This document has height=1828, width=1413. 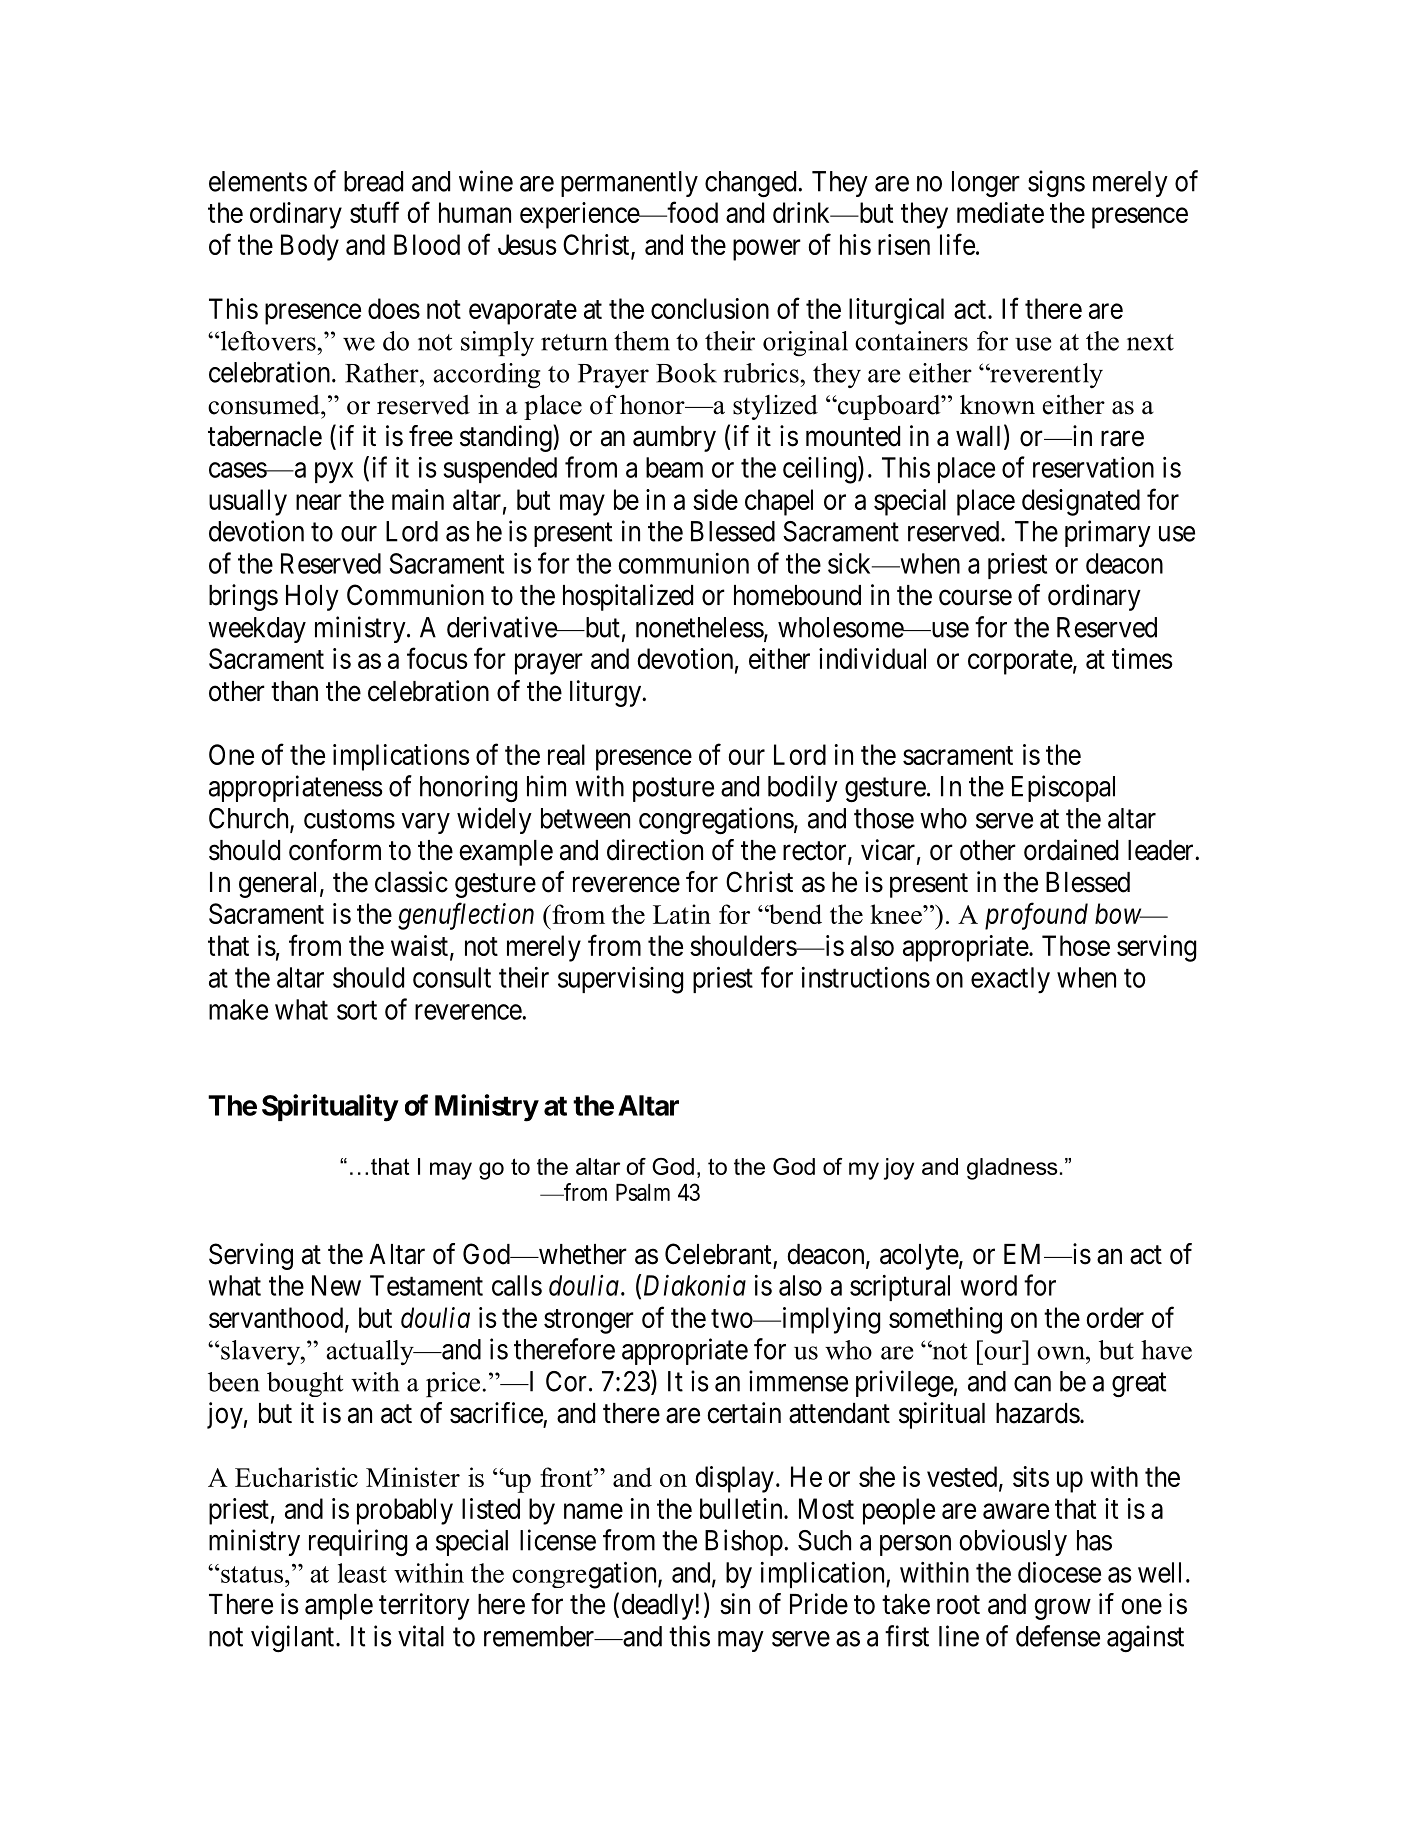 I want to click on deadly, so click(x=659, y=1607).
